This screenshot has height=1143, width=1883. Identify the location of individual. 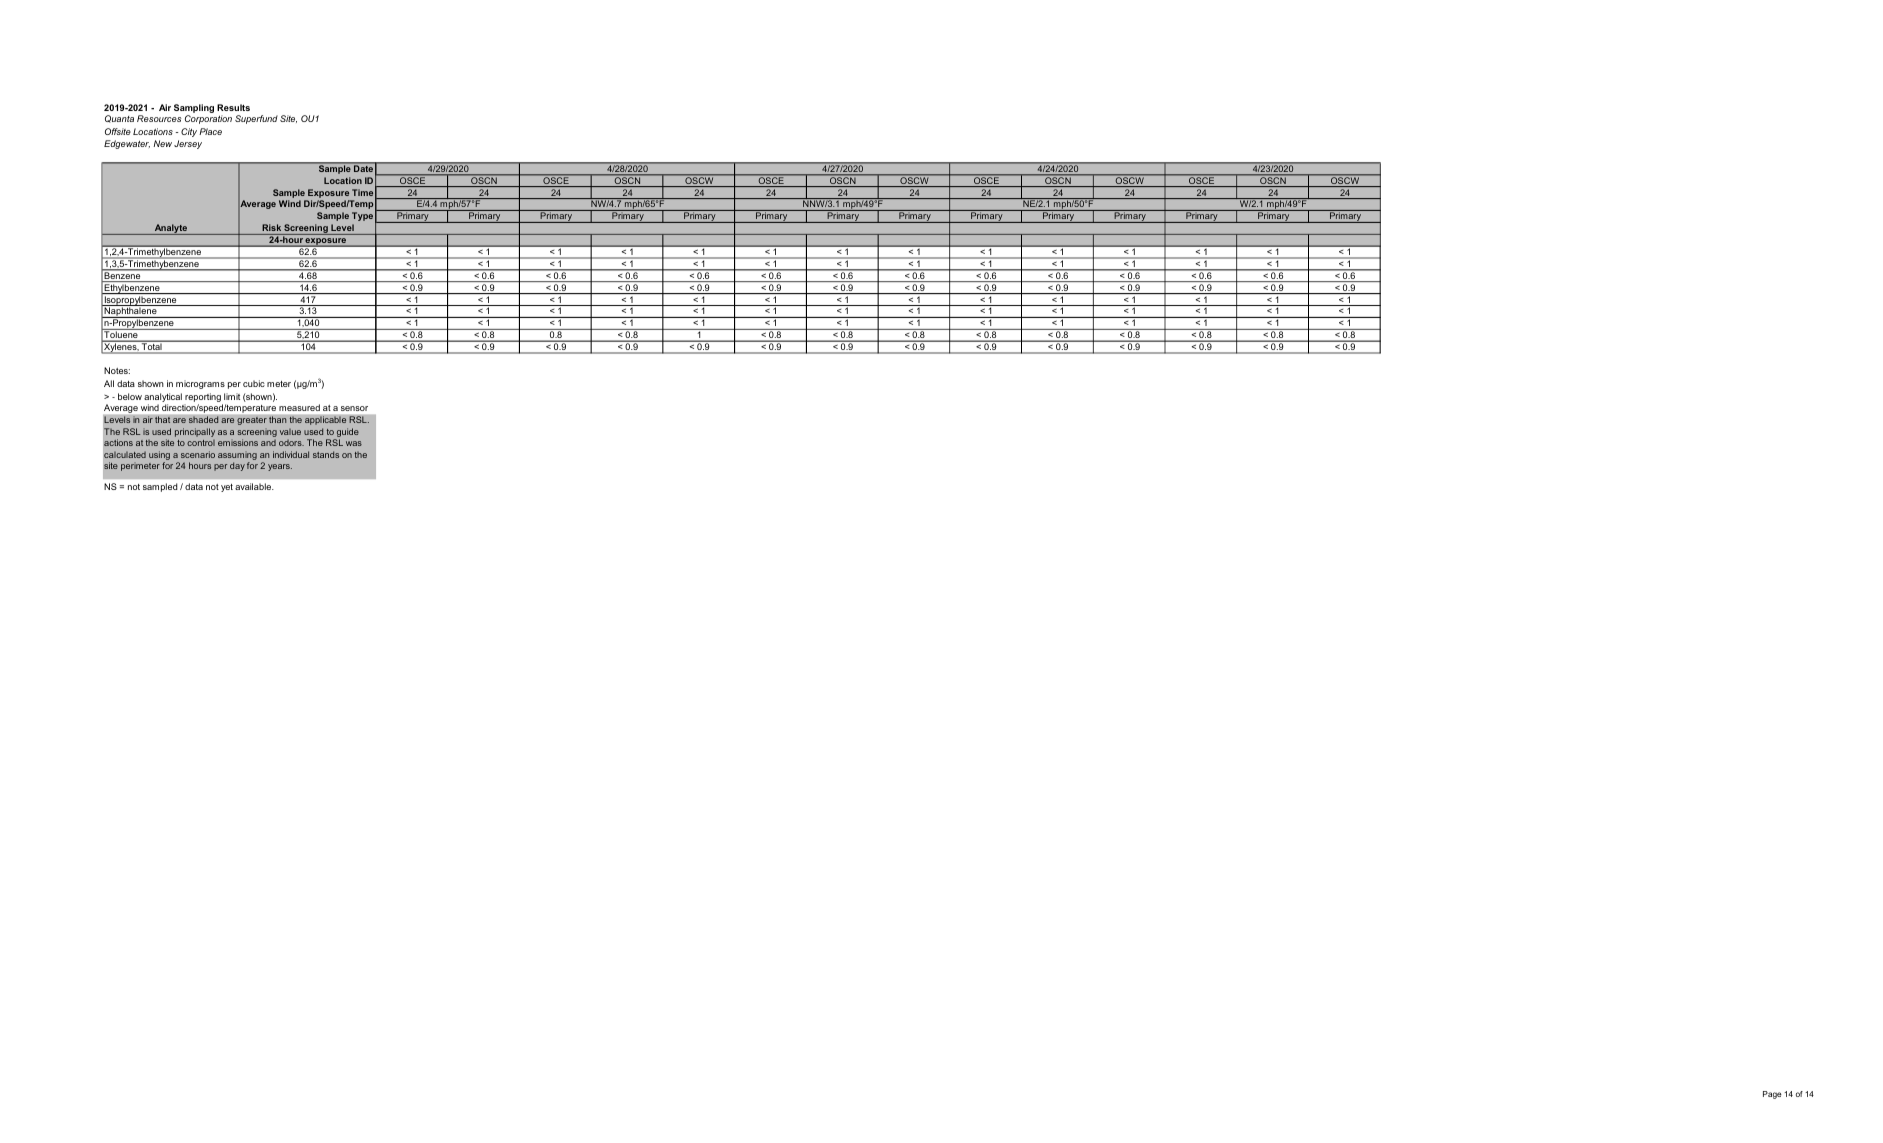
(291, 454).
